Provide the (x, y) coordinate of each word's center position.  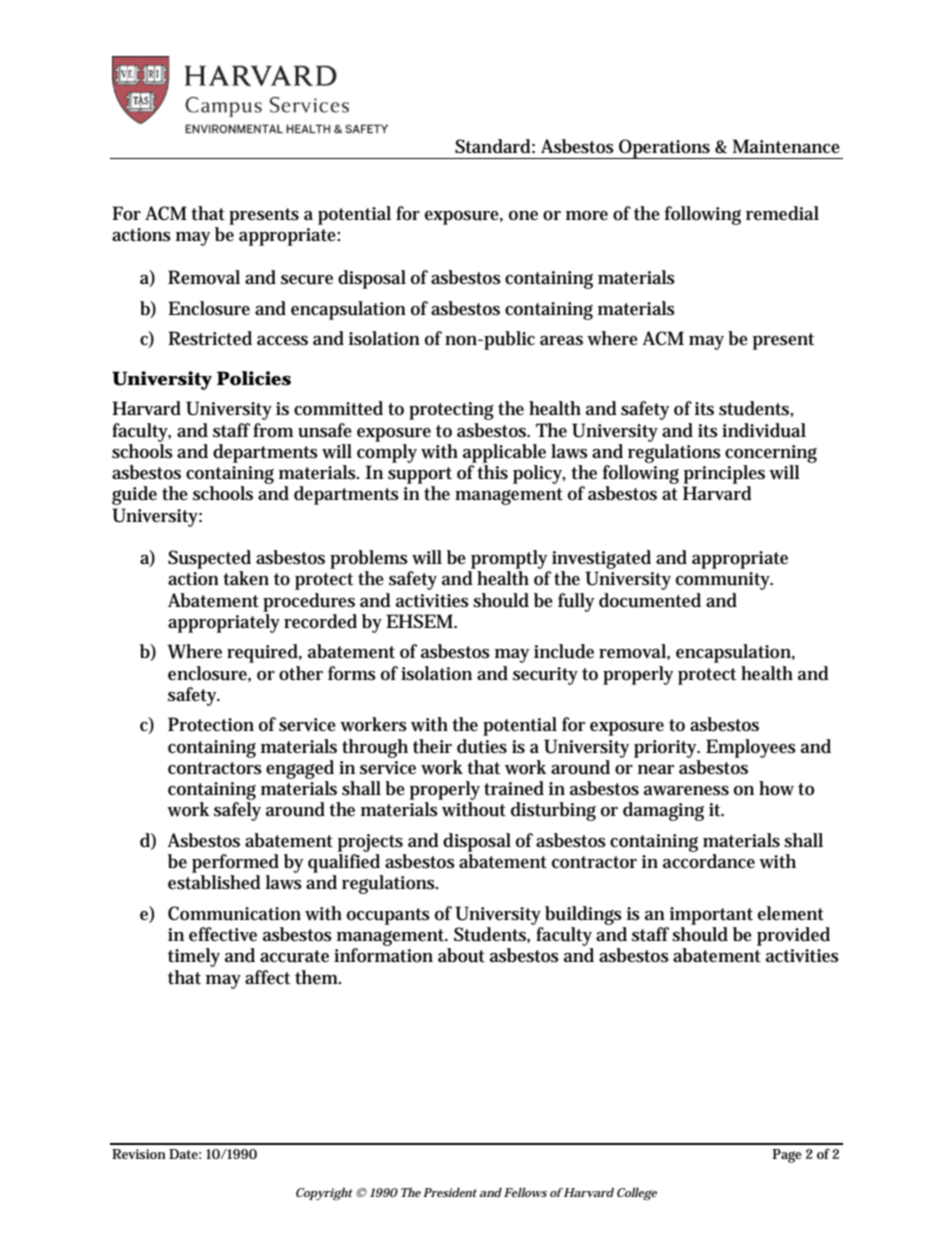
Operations (665, 149)
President (450, 1192)
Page (787, 1156)
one (523, 216)
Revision (139, 1154)
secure (307, 280)
